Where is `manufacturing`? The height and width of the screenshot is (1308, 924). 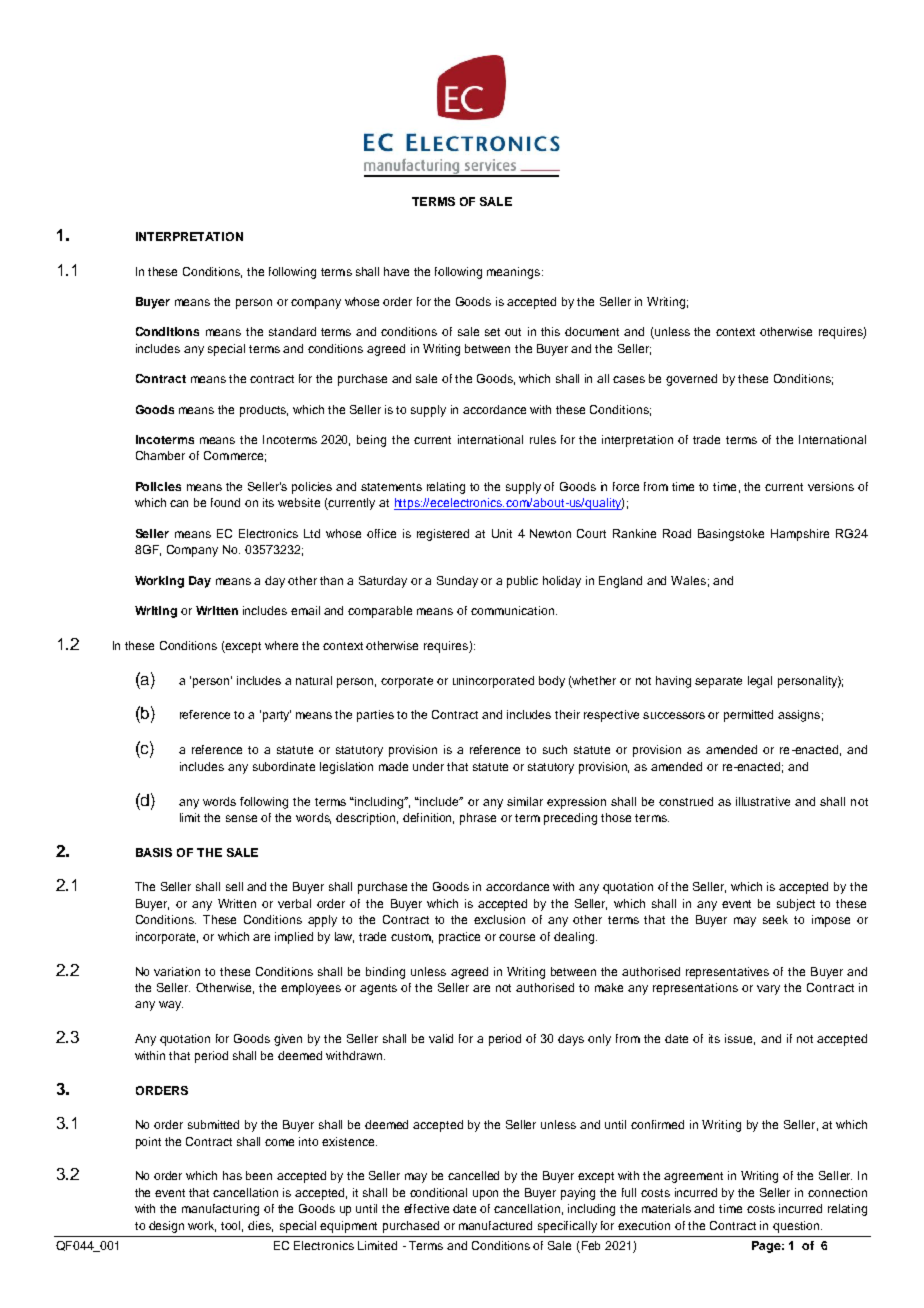
manufacturing is located at coordinates (220, 1210).
